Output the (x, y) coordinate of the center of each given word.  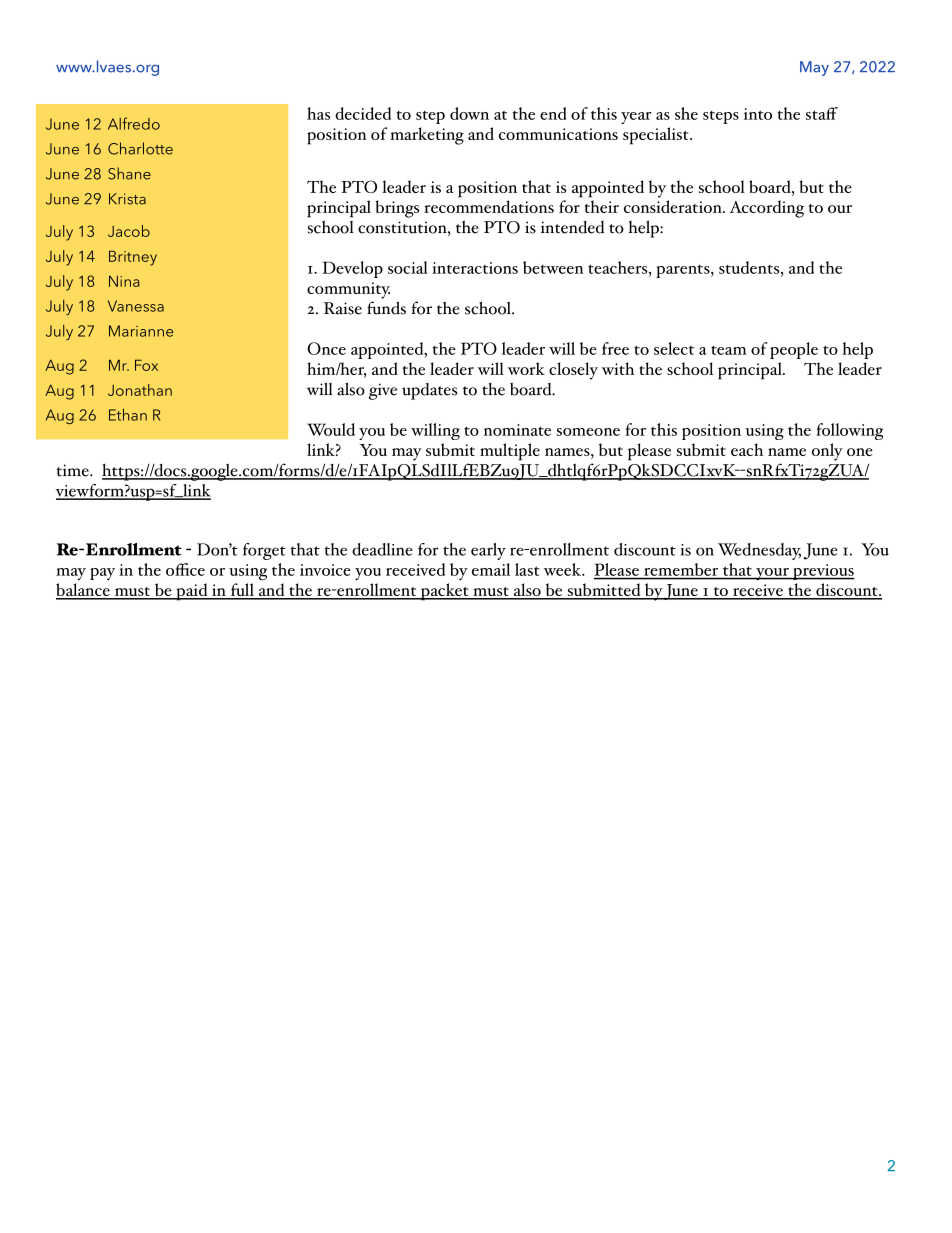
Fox (146, 365)
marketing (427, 136)
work (526, 368)
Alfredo (134, 123)
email (491, 569)
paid (192, 592)
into (758, 114)
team (729, 350)
